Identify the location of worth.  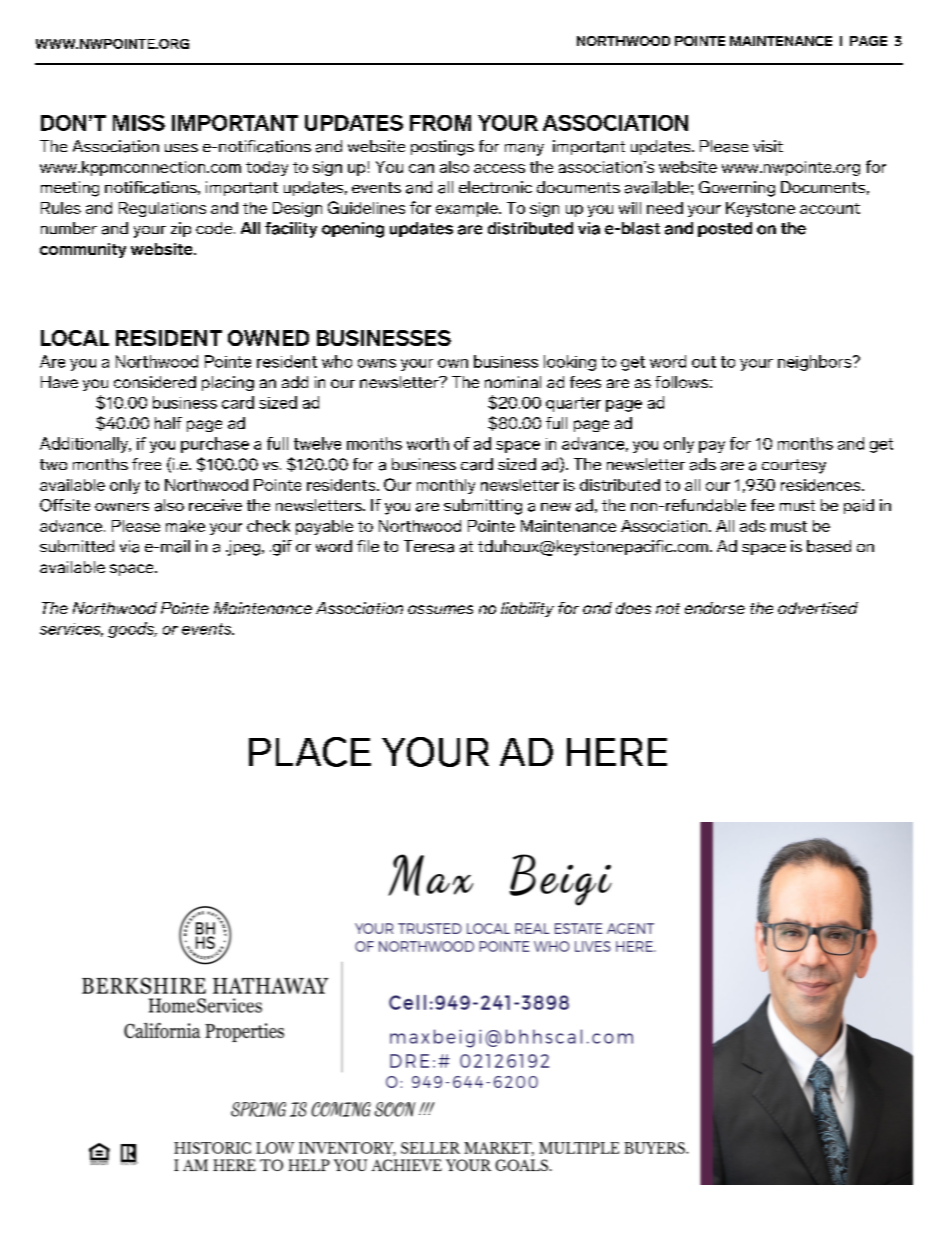
(428, 443).
